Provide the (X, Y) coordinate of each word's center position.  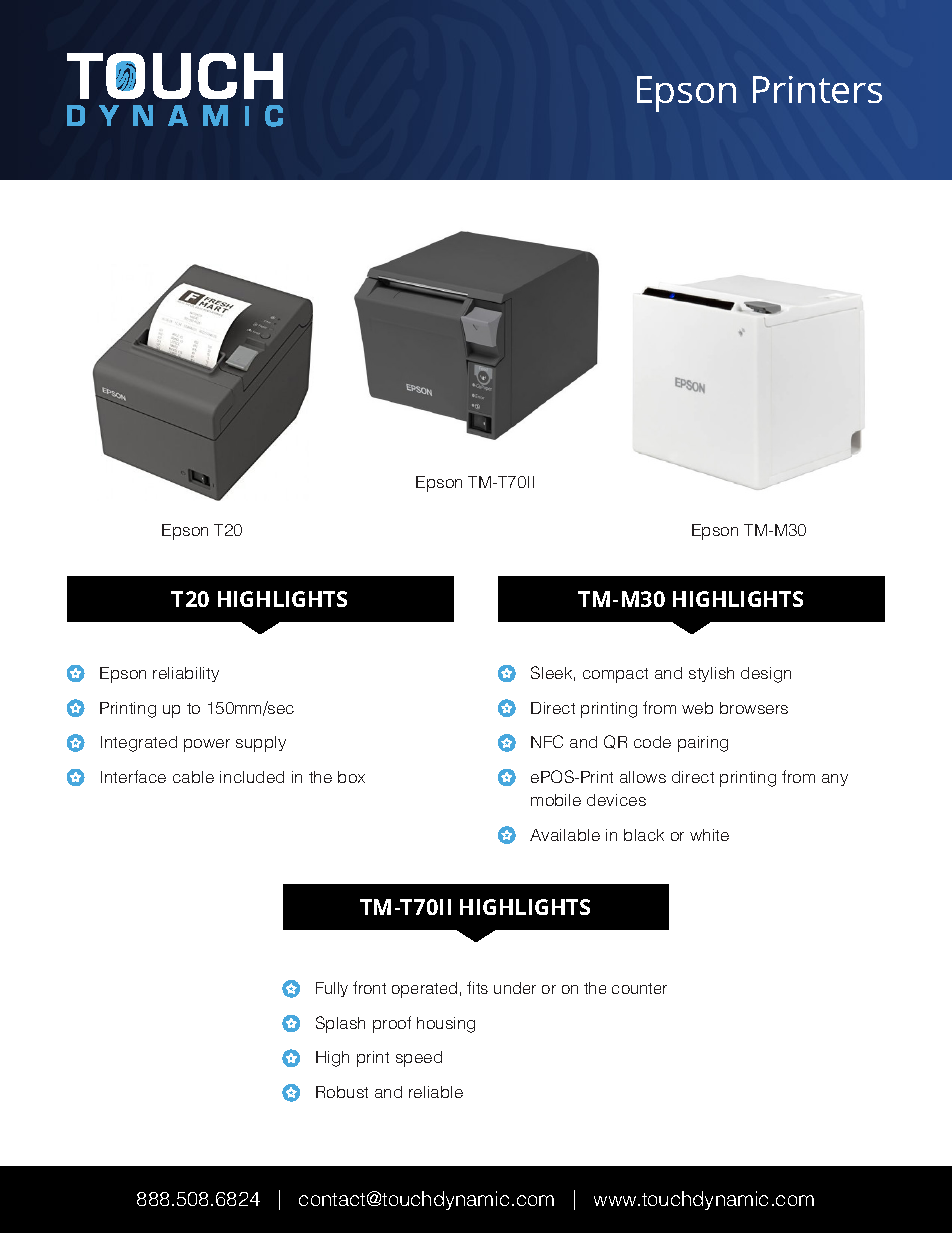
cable (193, 777)
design (766, 675)
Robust (342, 1092)
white (709, 835)
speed (419, 1059)
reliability (186, 674)
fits (477, 987)
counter (639, 988)
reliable (436, 1092)
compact (615, 675)
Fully (332, 989)
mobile (556, 800)
